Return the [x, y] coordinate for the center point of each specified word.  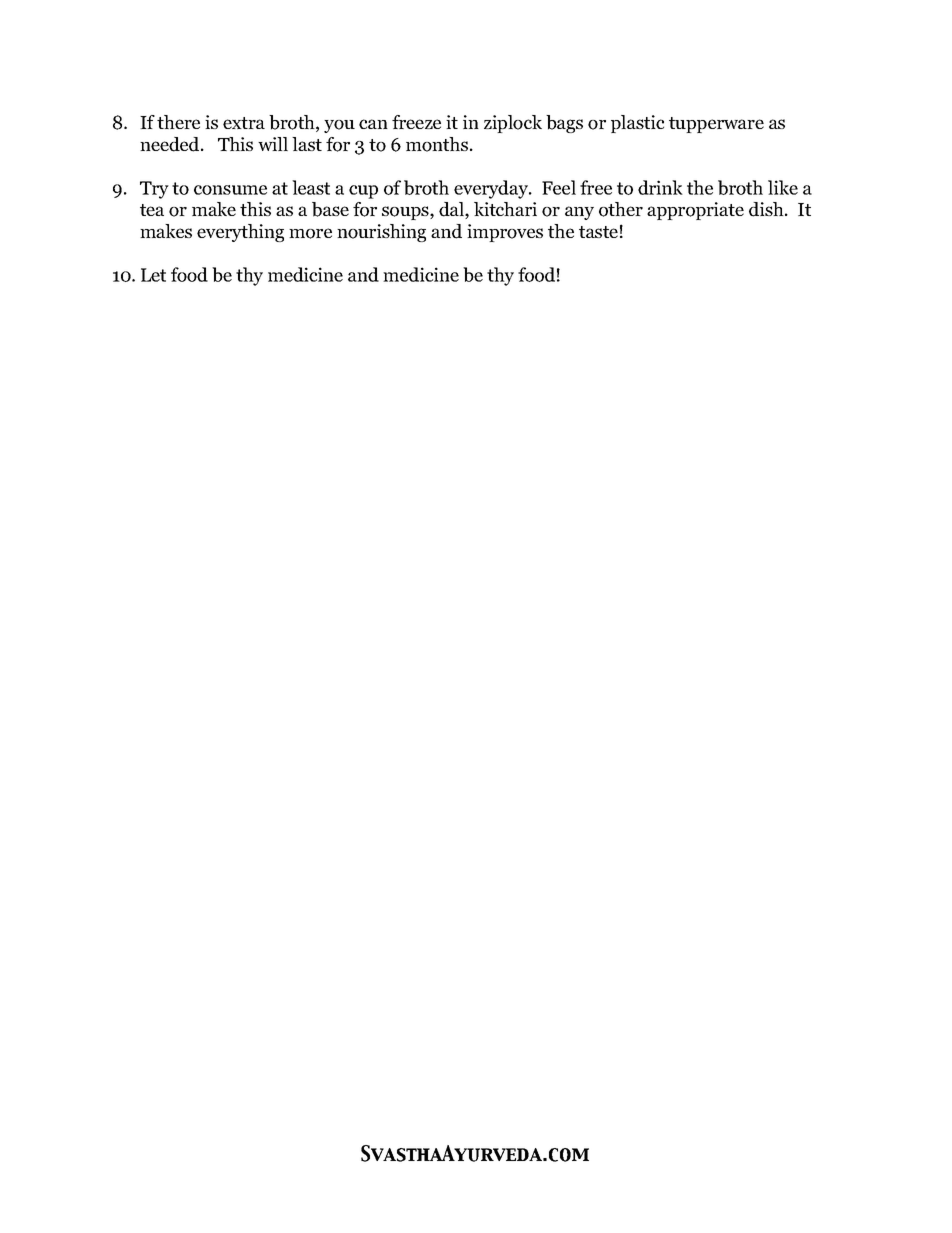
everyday [492, 189]
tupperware [716, 125]
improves [505, 233]
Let [153, 275]
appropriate [695, 211]
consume [230, 190]
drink [660, 187]
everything [240, 233]
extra [244, 123]
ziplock [513, 124]
